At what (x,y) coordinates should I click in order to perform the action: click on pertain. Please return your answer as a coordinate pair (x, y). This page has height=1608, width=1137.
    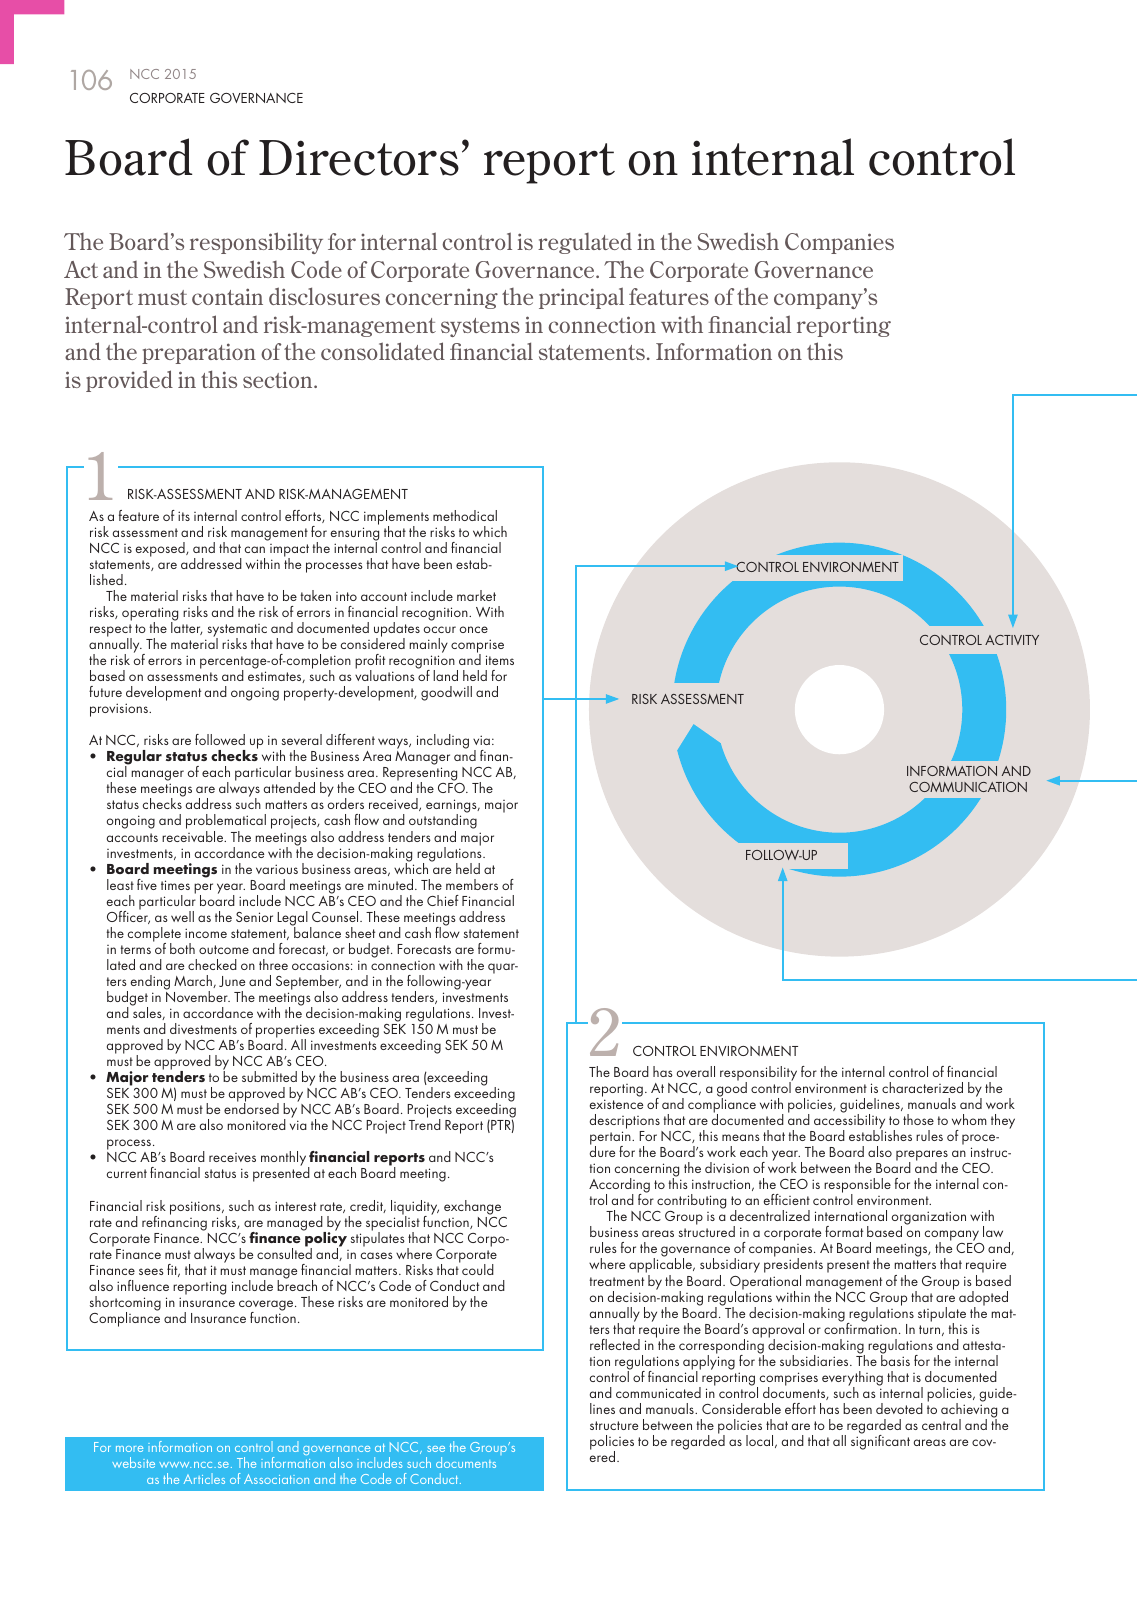
    Looking at the image, I should click on (611, 1139).
